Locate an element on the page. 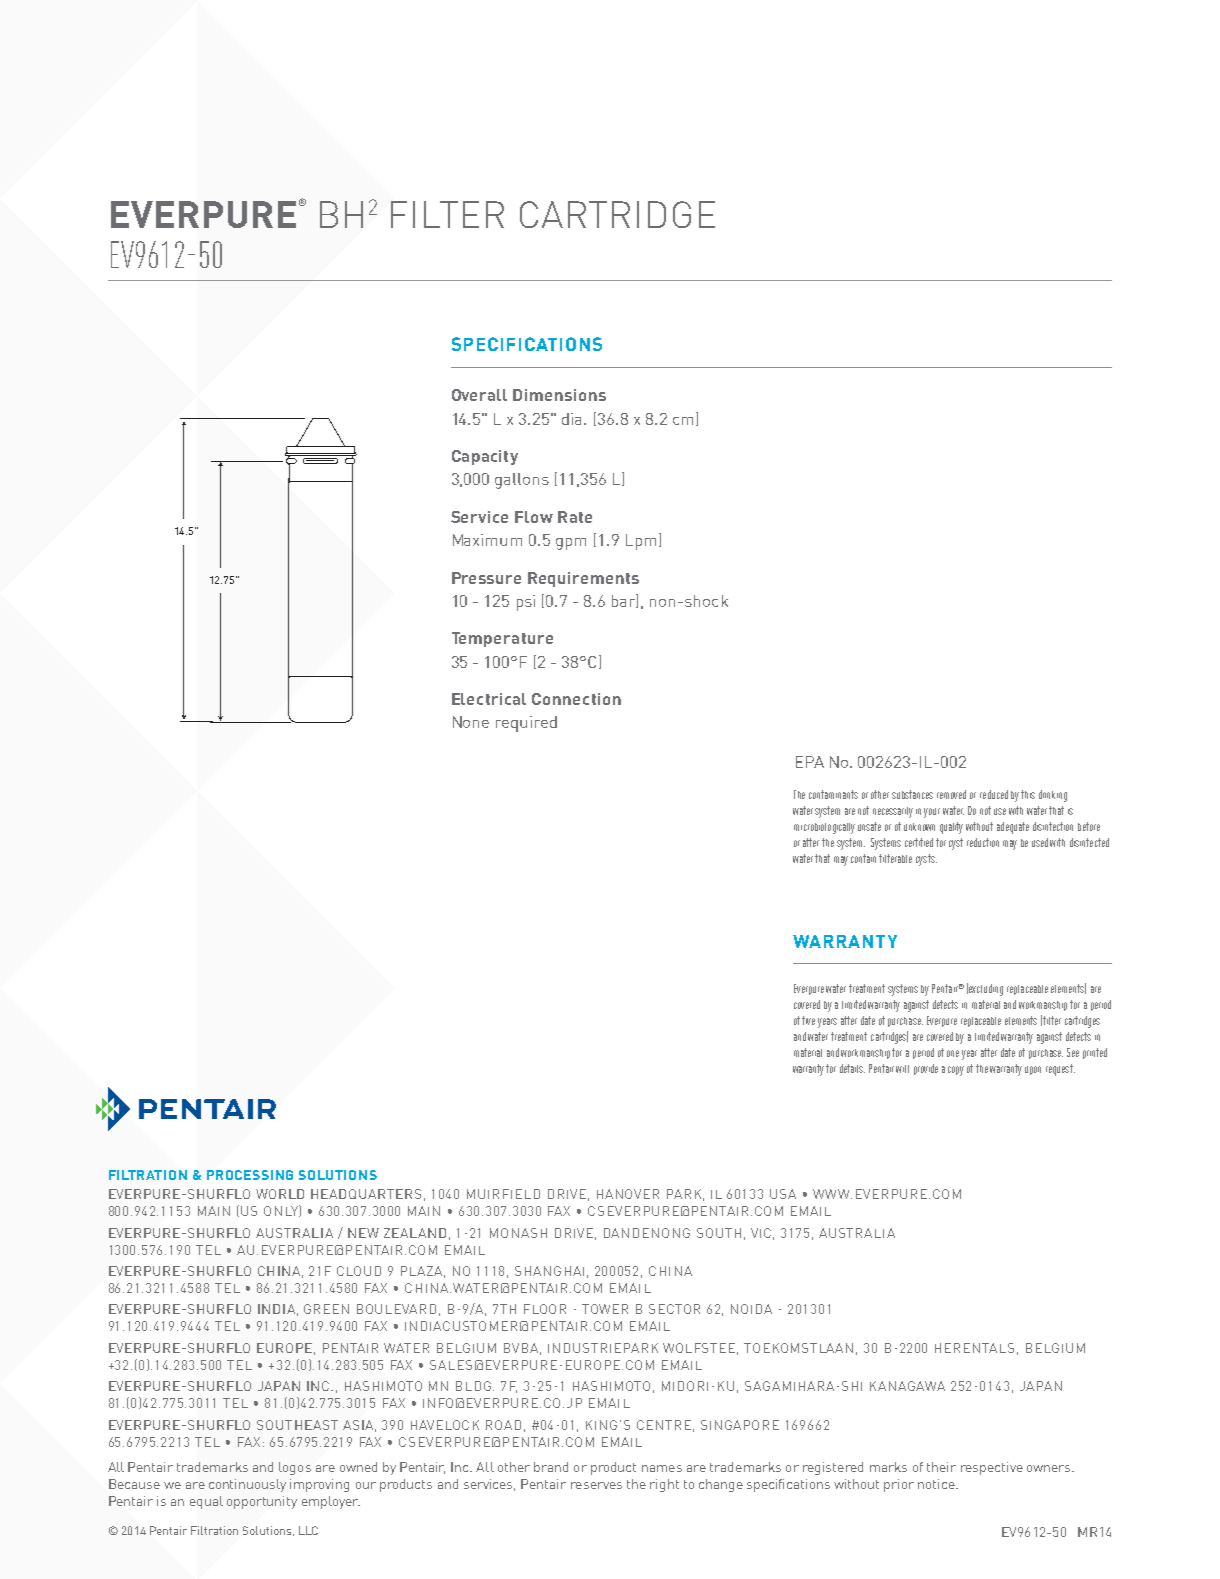 The image size is (1220, 1579). Dimensions is located at coordinates (559, 395).
